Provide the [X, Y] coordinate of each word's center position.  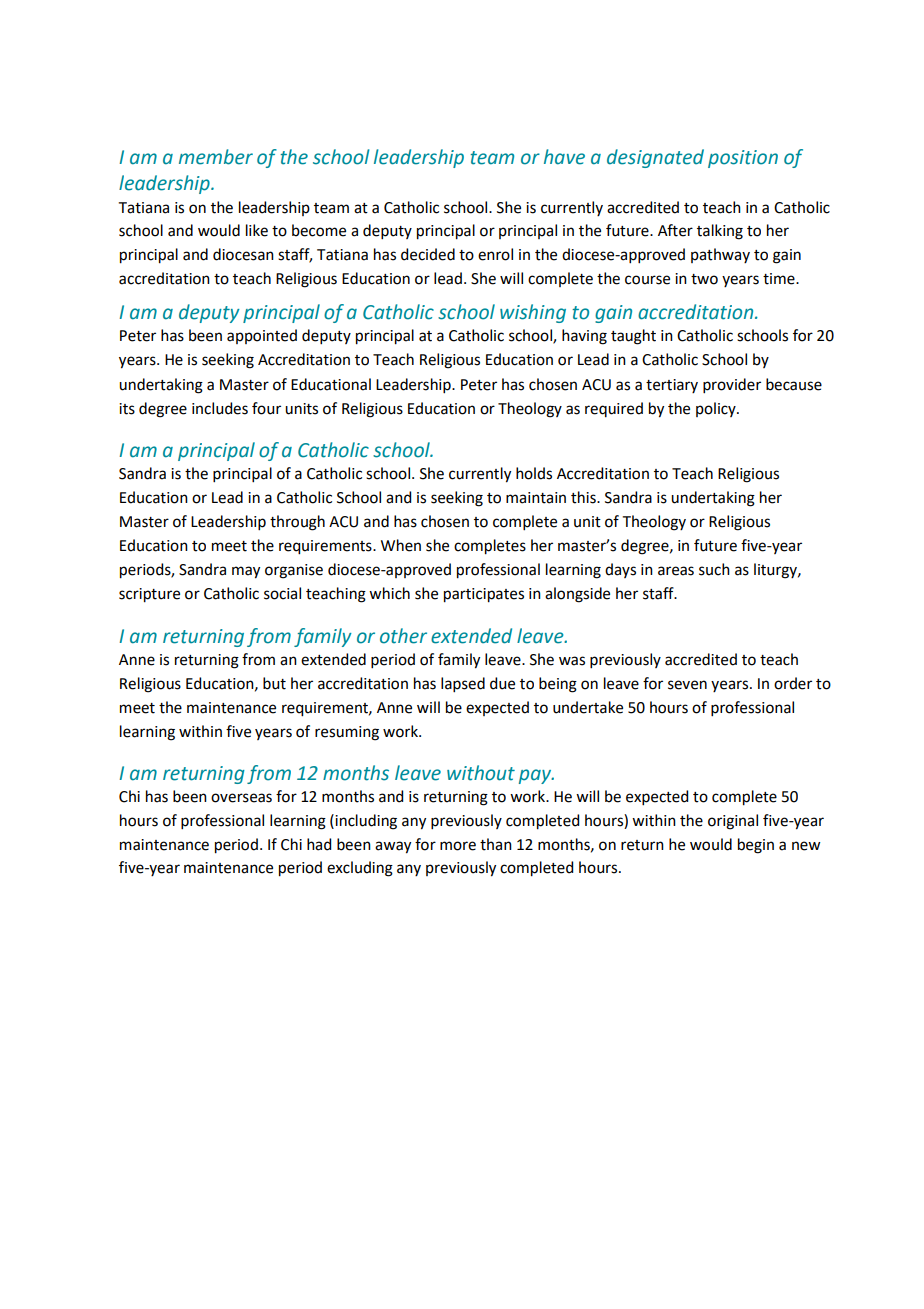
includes [220, 408]
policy [717, 409]
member [216, 157]
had [319, 844]
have [564, 157]
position [743, 159]
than [496, 844]
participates [484, 595]
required [614, 409]
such [714, 569]
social [282, 593]
